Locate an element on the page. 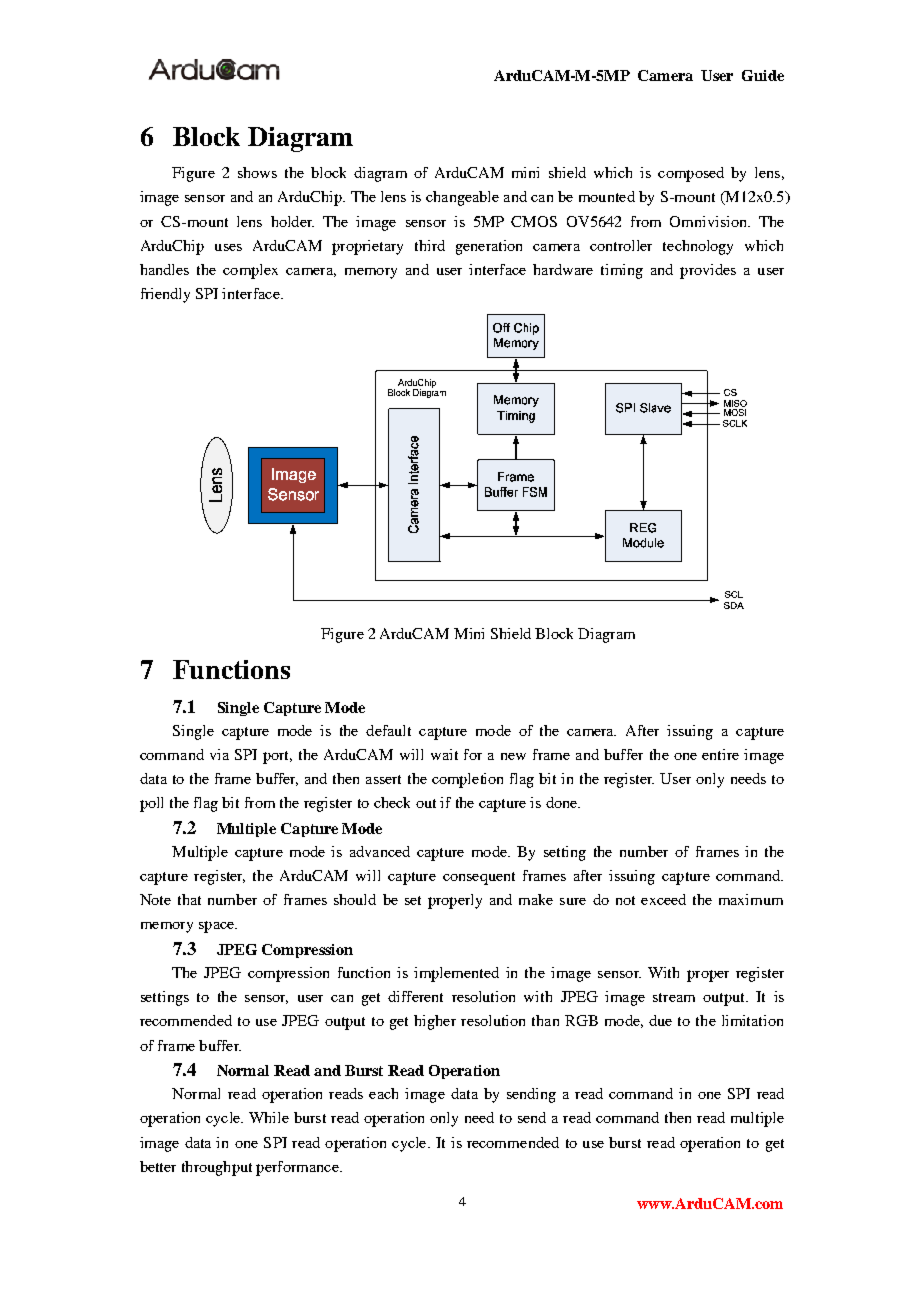  done is located at coordinates (562, 802).
